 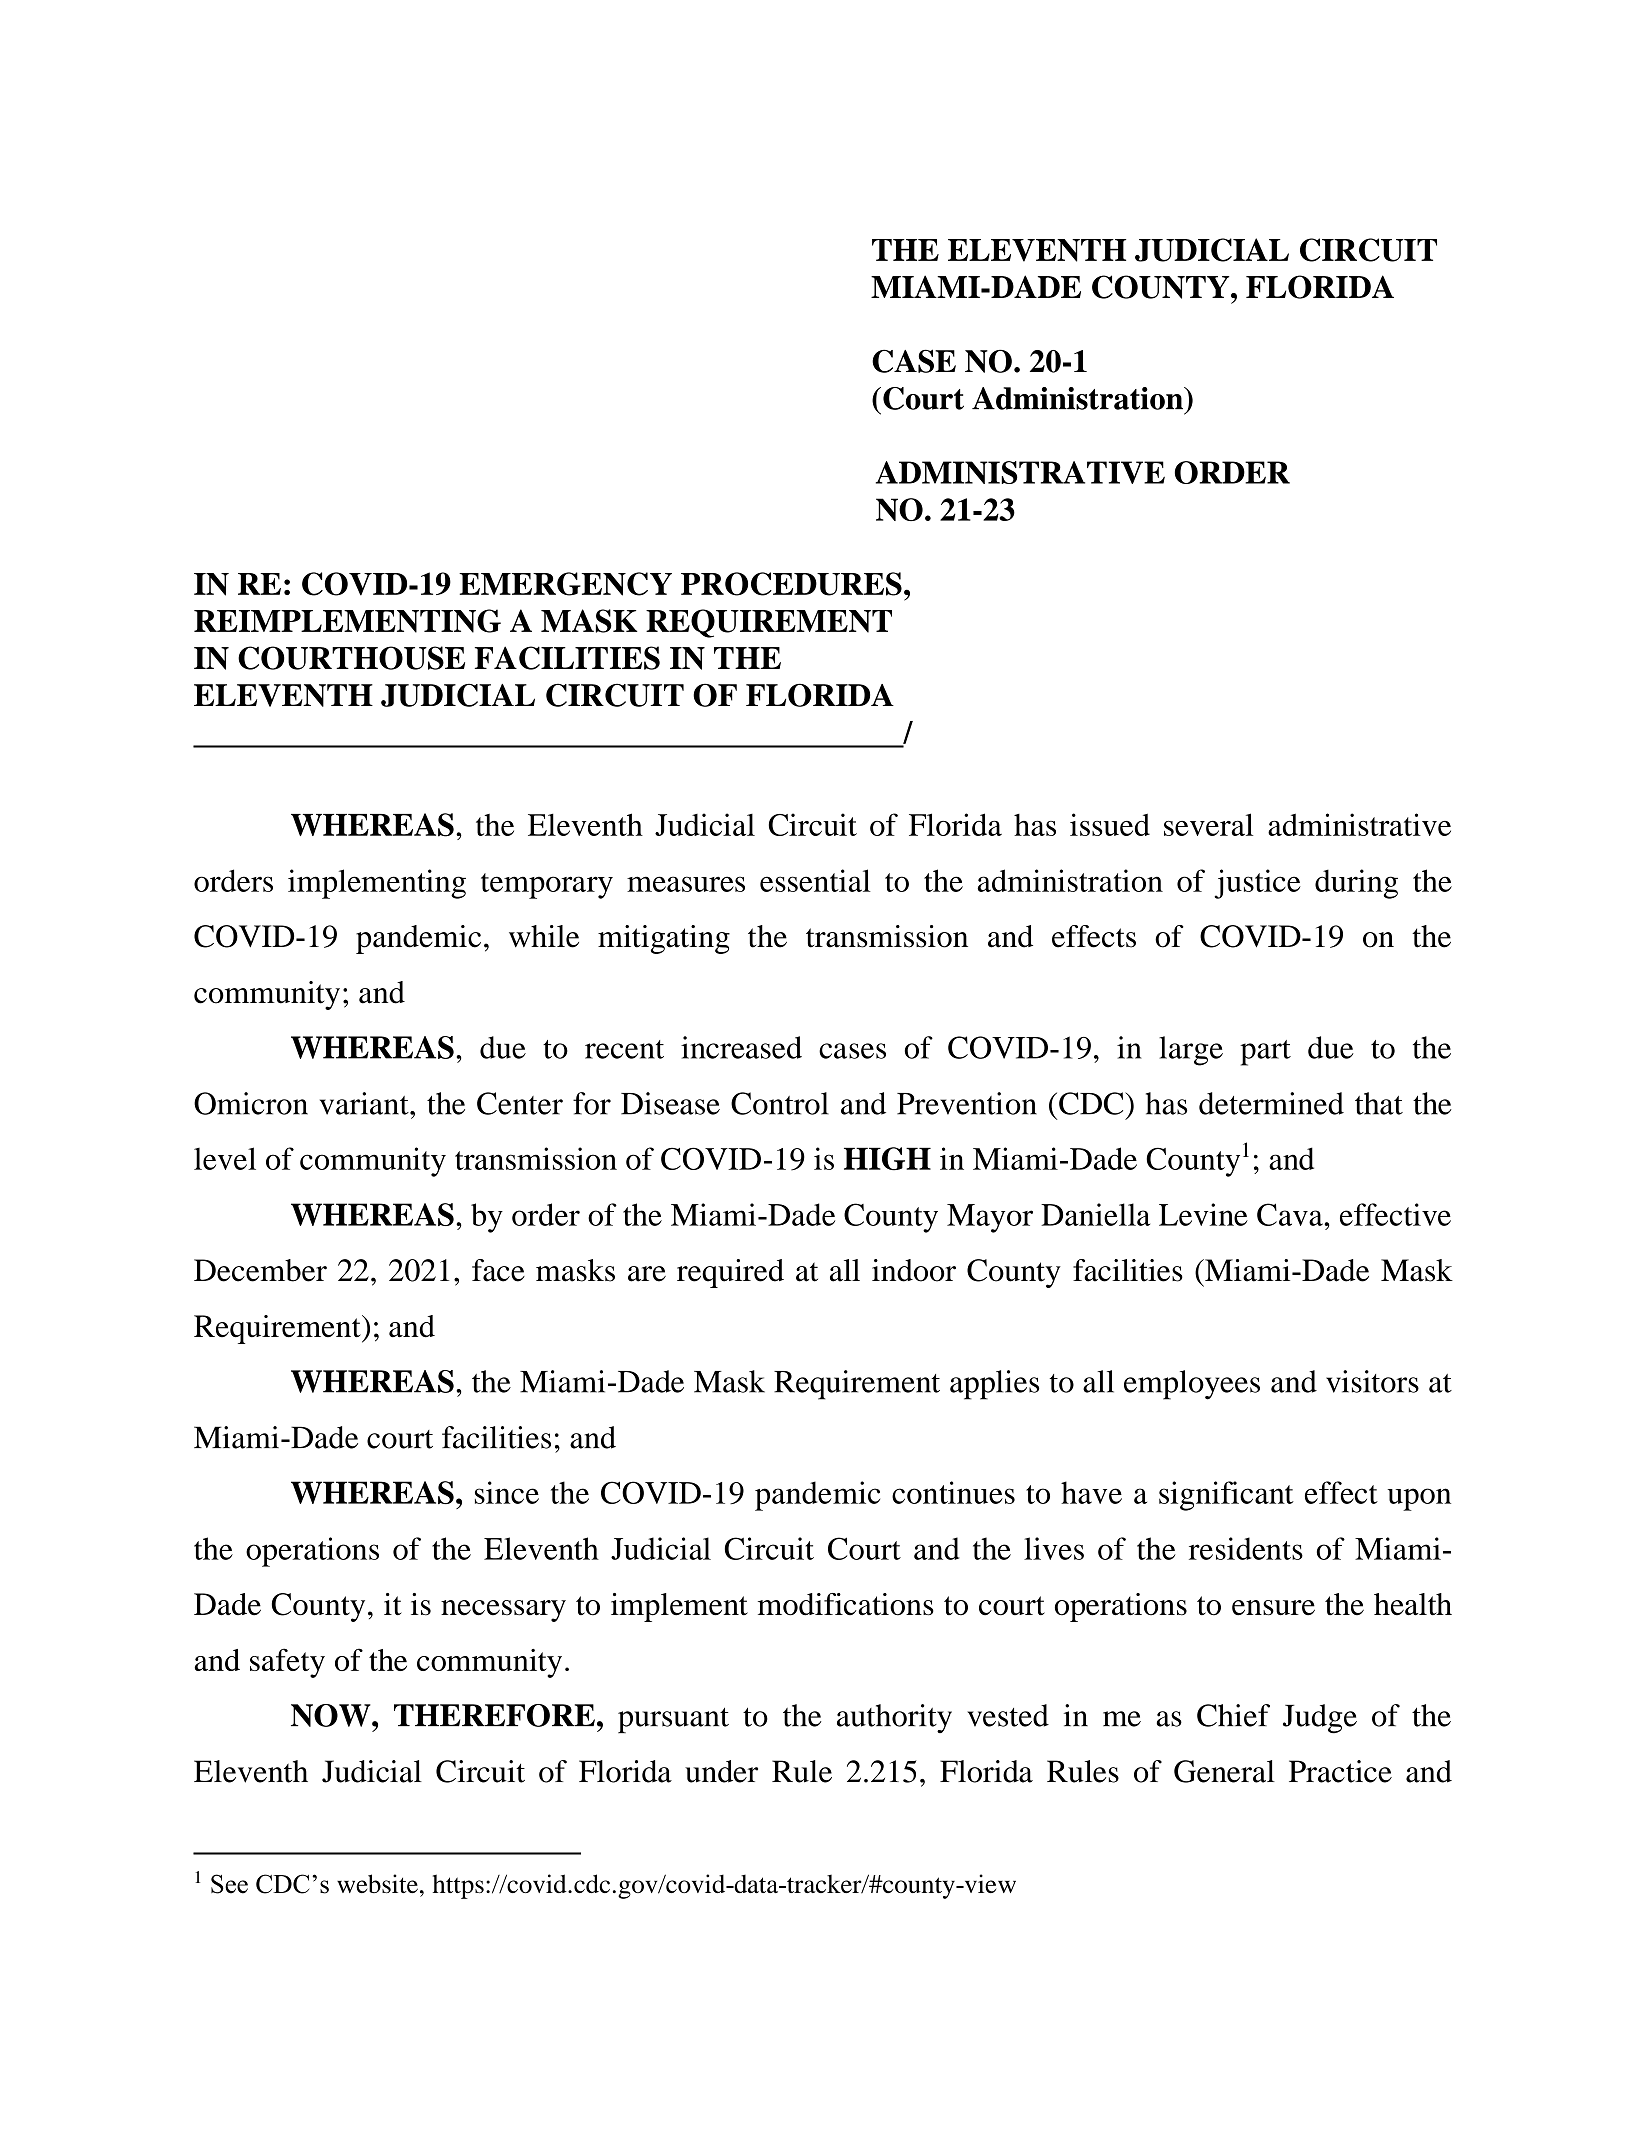 What do you see at coordinates (1208, 824) in the image?
I see `several` at bounding box center [1208, 824].
